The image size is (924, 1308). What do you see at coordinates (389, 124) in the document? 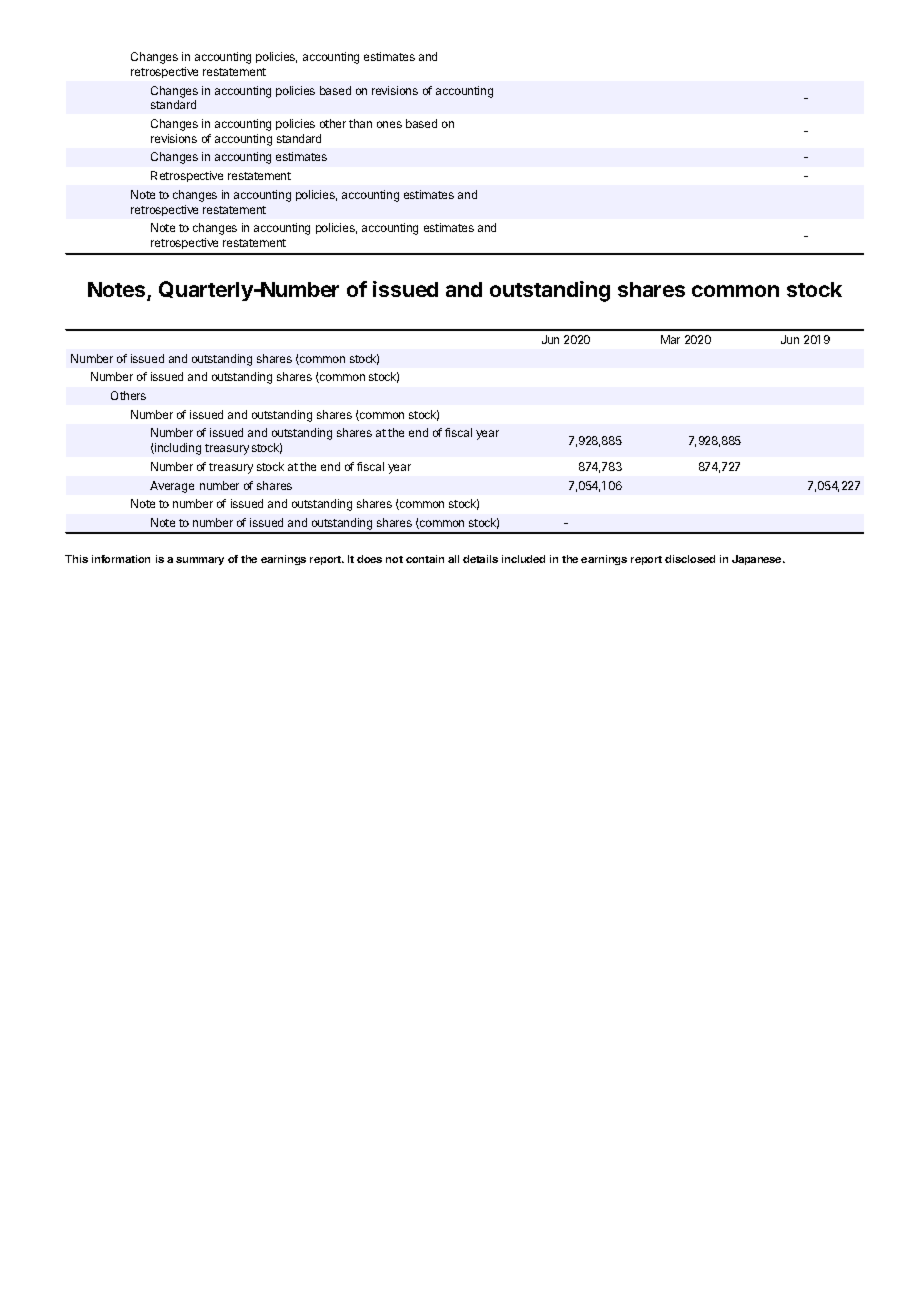
I see `ones` at bounding box center [389, 124].
